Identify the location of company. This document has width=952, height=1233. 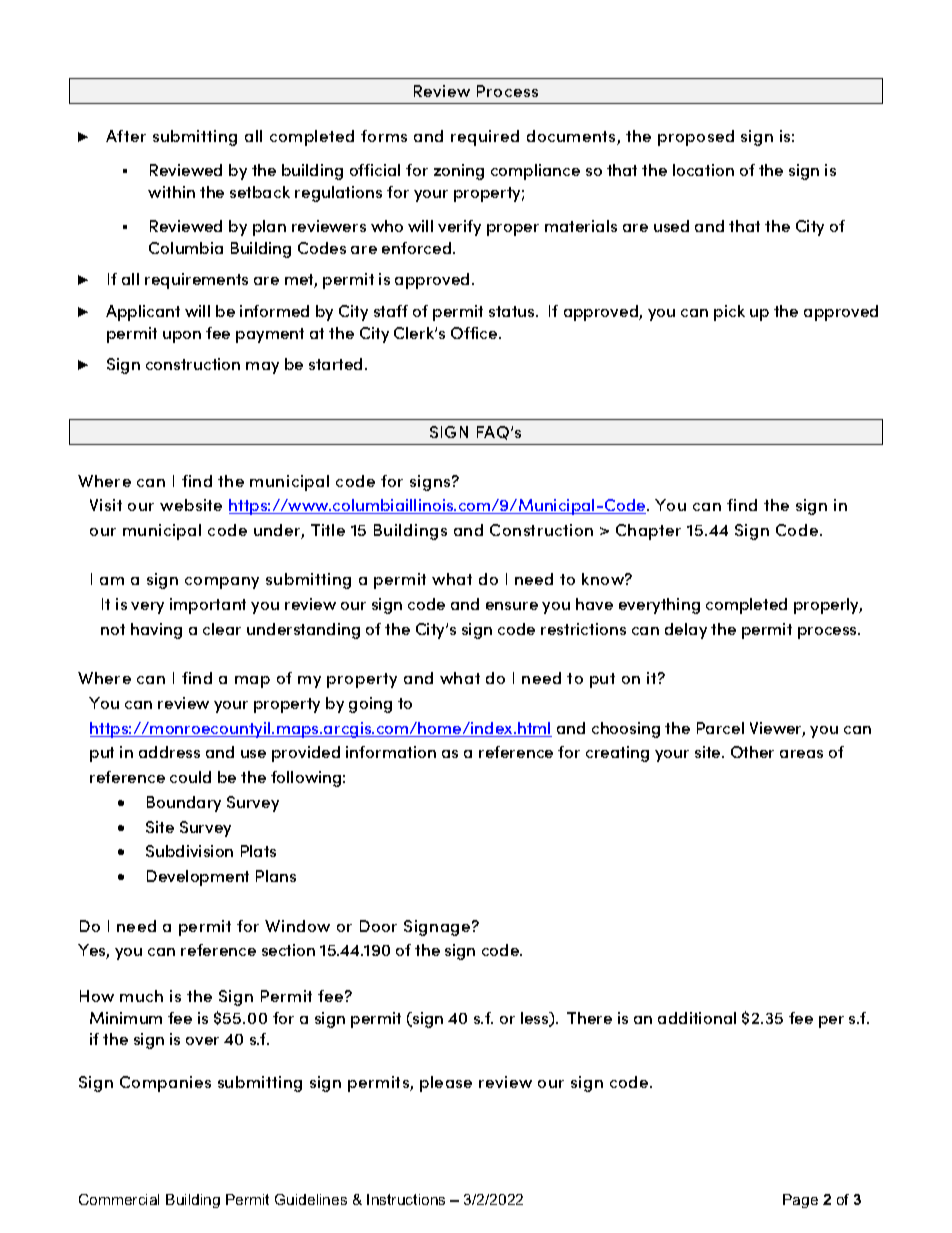
(222, 583).
